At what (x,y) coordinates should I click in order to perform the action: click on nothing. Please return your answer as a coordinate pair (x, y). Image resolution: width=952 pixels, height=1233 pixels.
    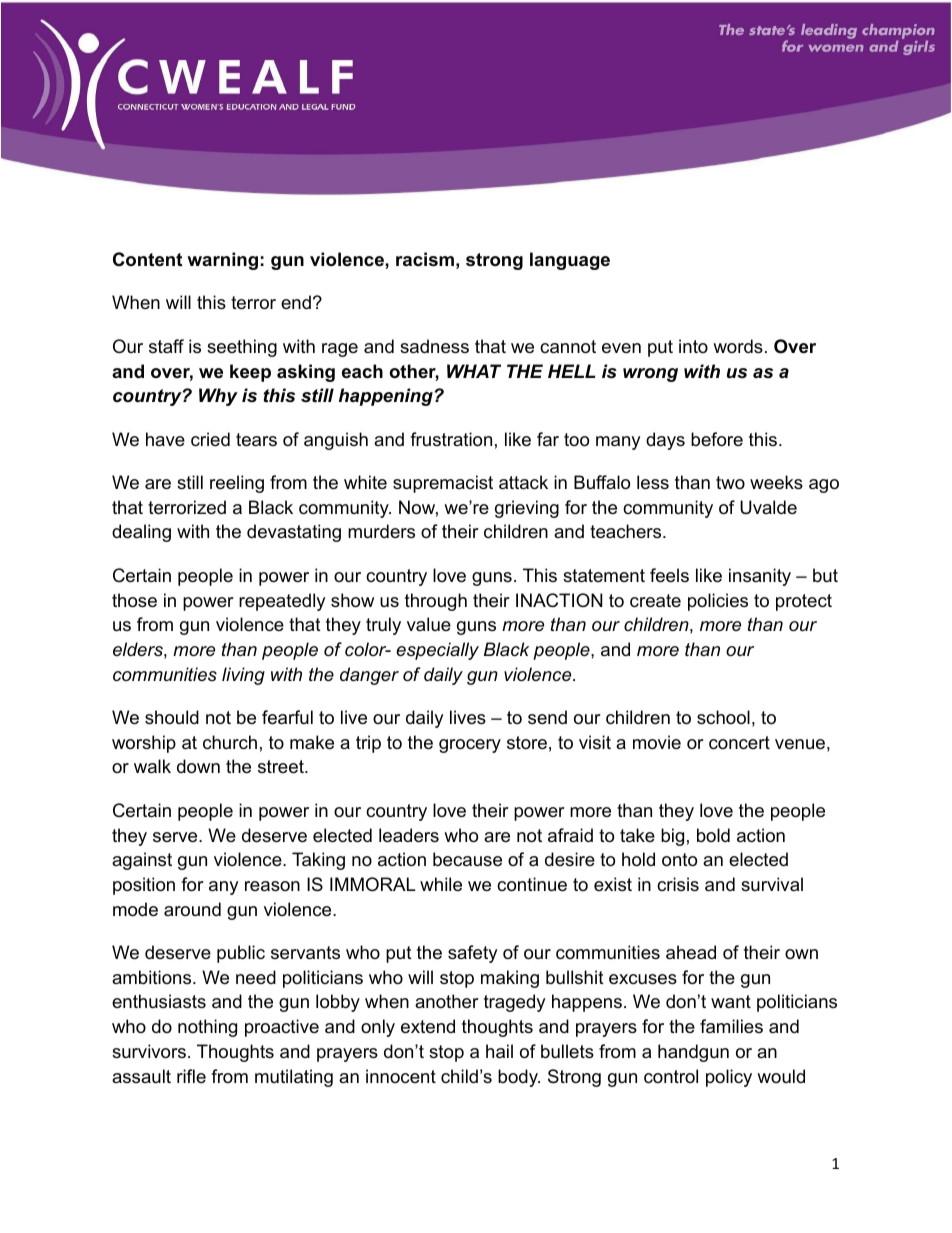
    Looking at the image, I should click on (207, 1028).
